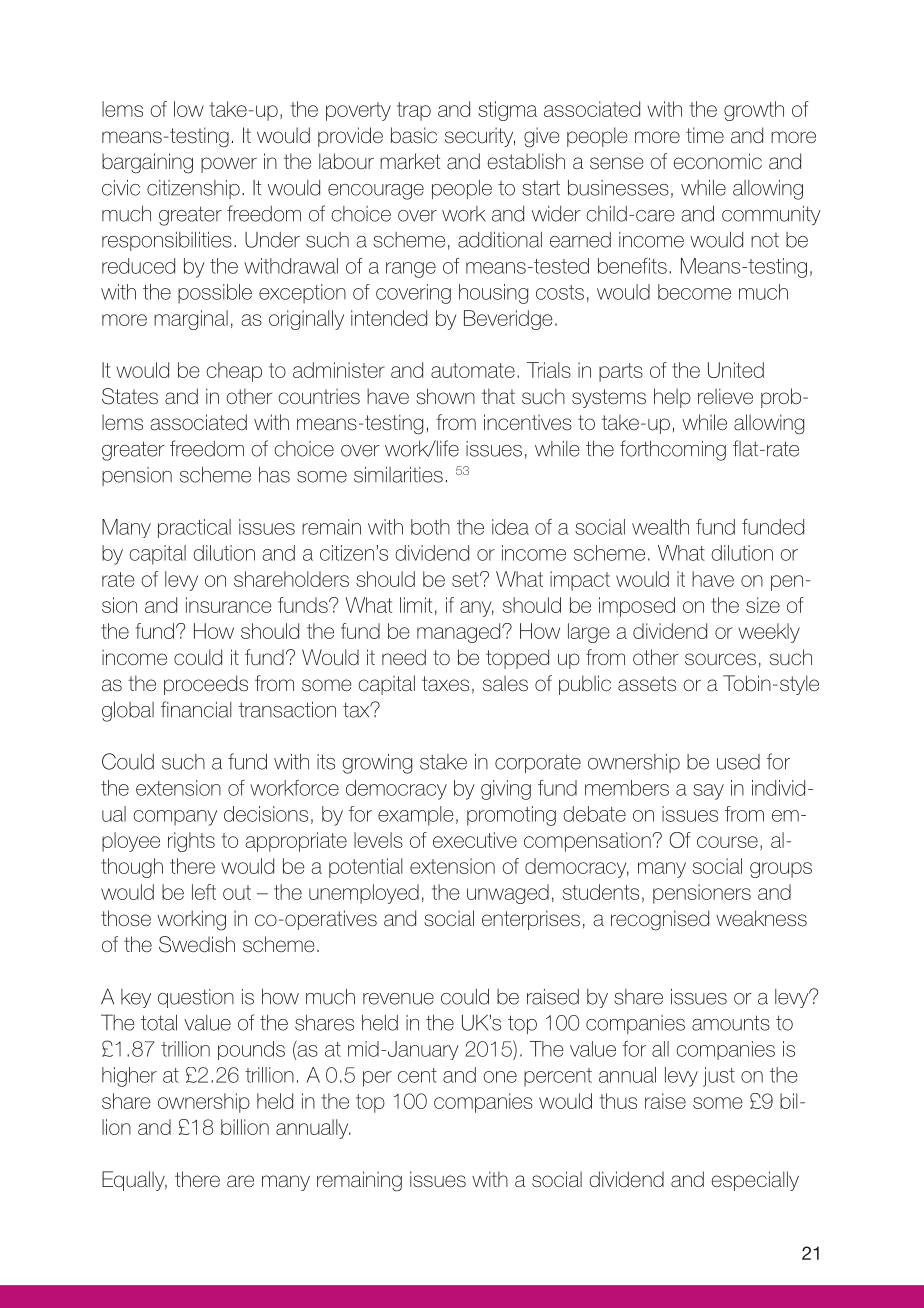 This screenshot has height=1308, width=924. I want to click on left, so click(204, 892).
